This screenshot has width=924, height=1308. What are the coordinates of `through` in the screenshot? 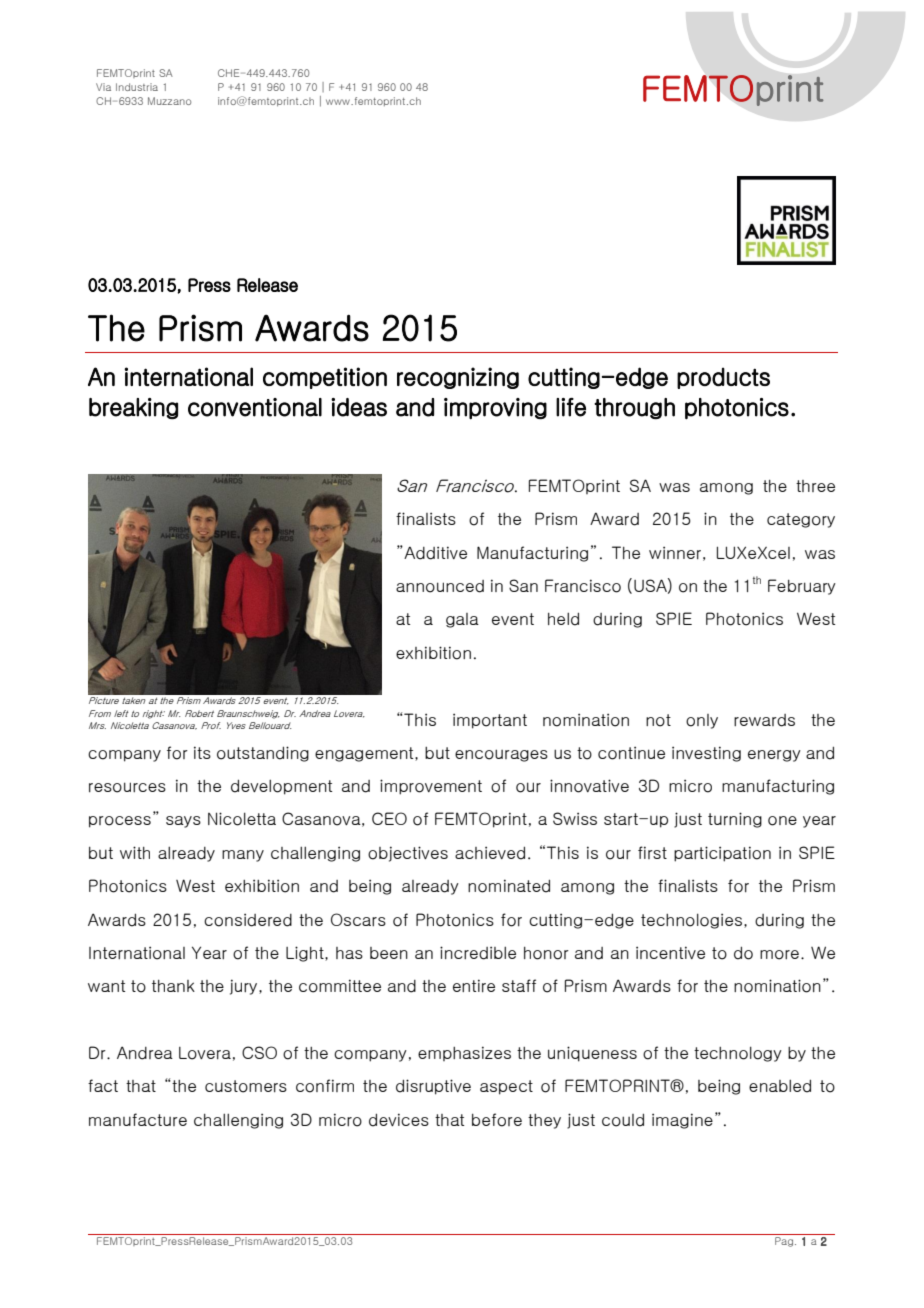 It's located at (634, 409).
